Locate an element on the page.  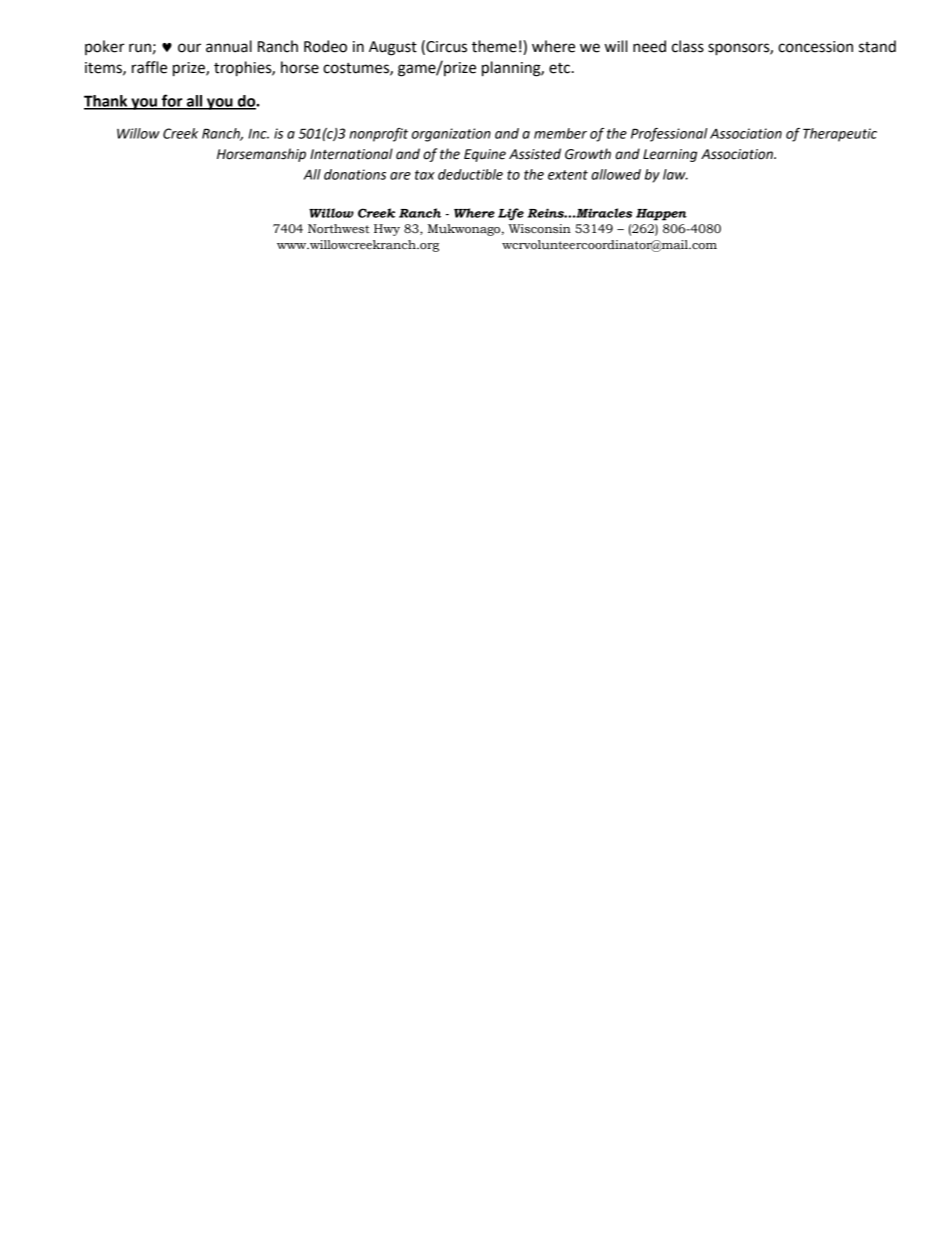
theme is located at coordinates (494, 46).
